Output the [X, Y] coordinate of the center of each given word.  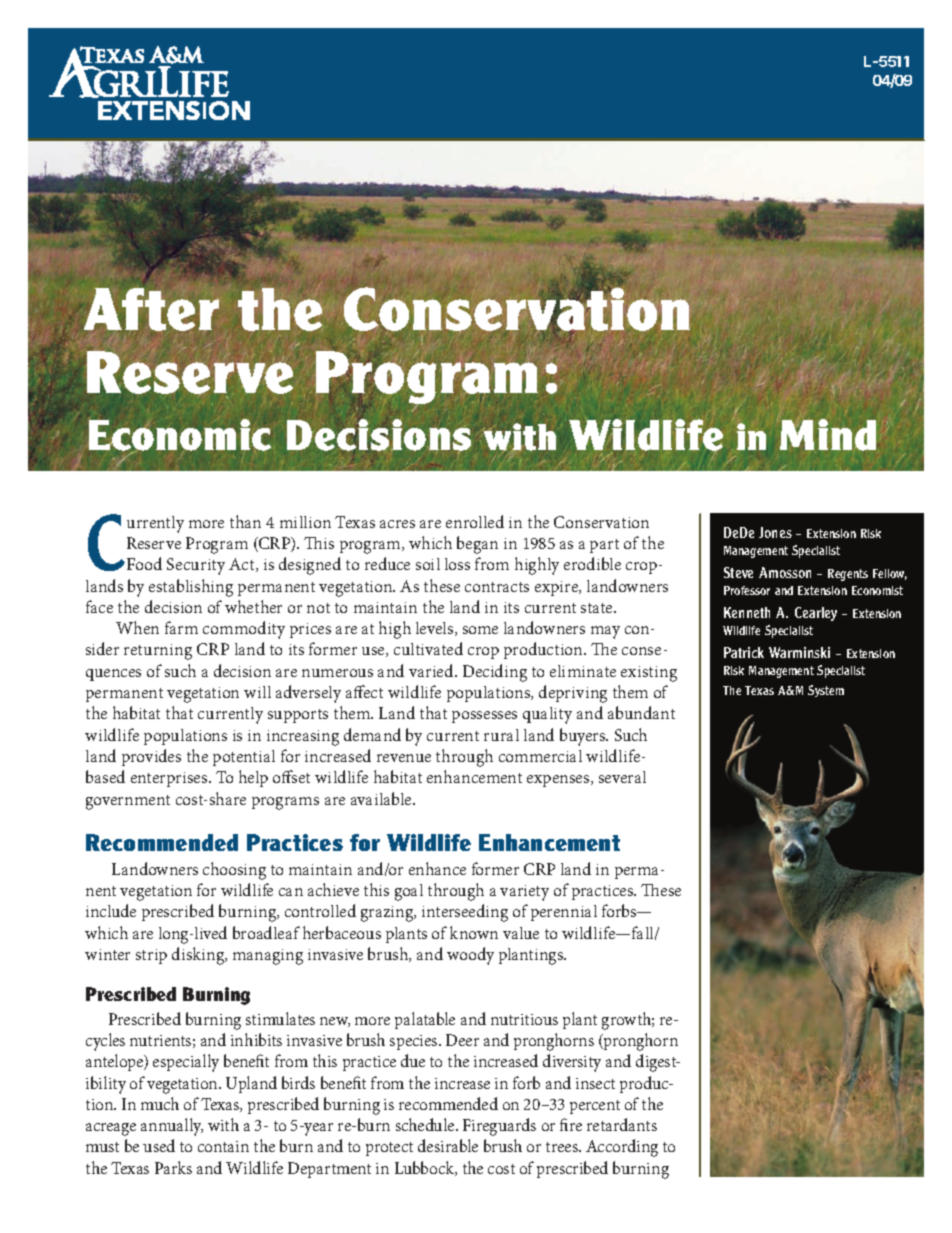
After [151, 309]
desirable [448, 1145]
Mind [828, 434]
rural [501, 735]
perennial [564, 913]
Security [196, 566]
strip [151, 956]
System [826, 691]
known [474, 932]
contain [223, 1146]
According [622, 1148]
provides [151, 757]
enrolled [475, 521]
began [477, 545]
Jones [775, 532]
